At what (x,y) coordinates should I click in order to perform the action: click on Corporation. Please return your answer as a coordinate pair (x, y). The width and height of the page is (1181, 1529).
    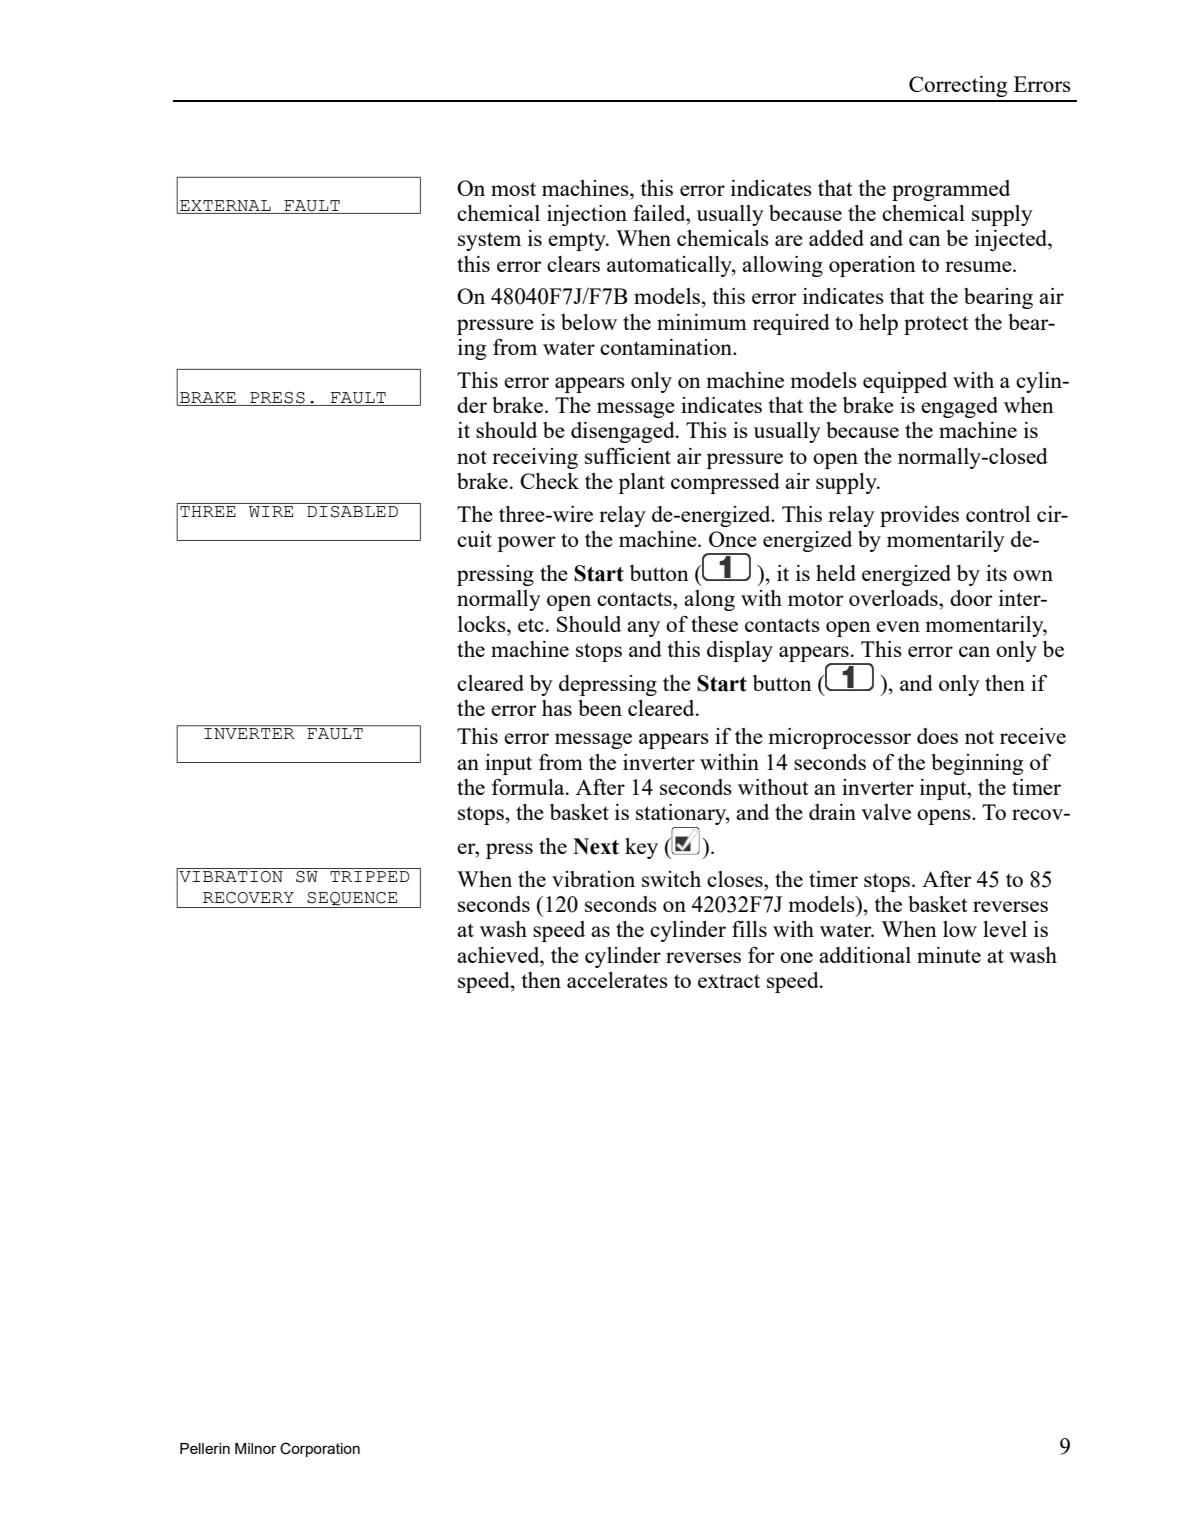
    Looking at the image, I should click on (320, 1449).
